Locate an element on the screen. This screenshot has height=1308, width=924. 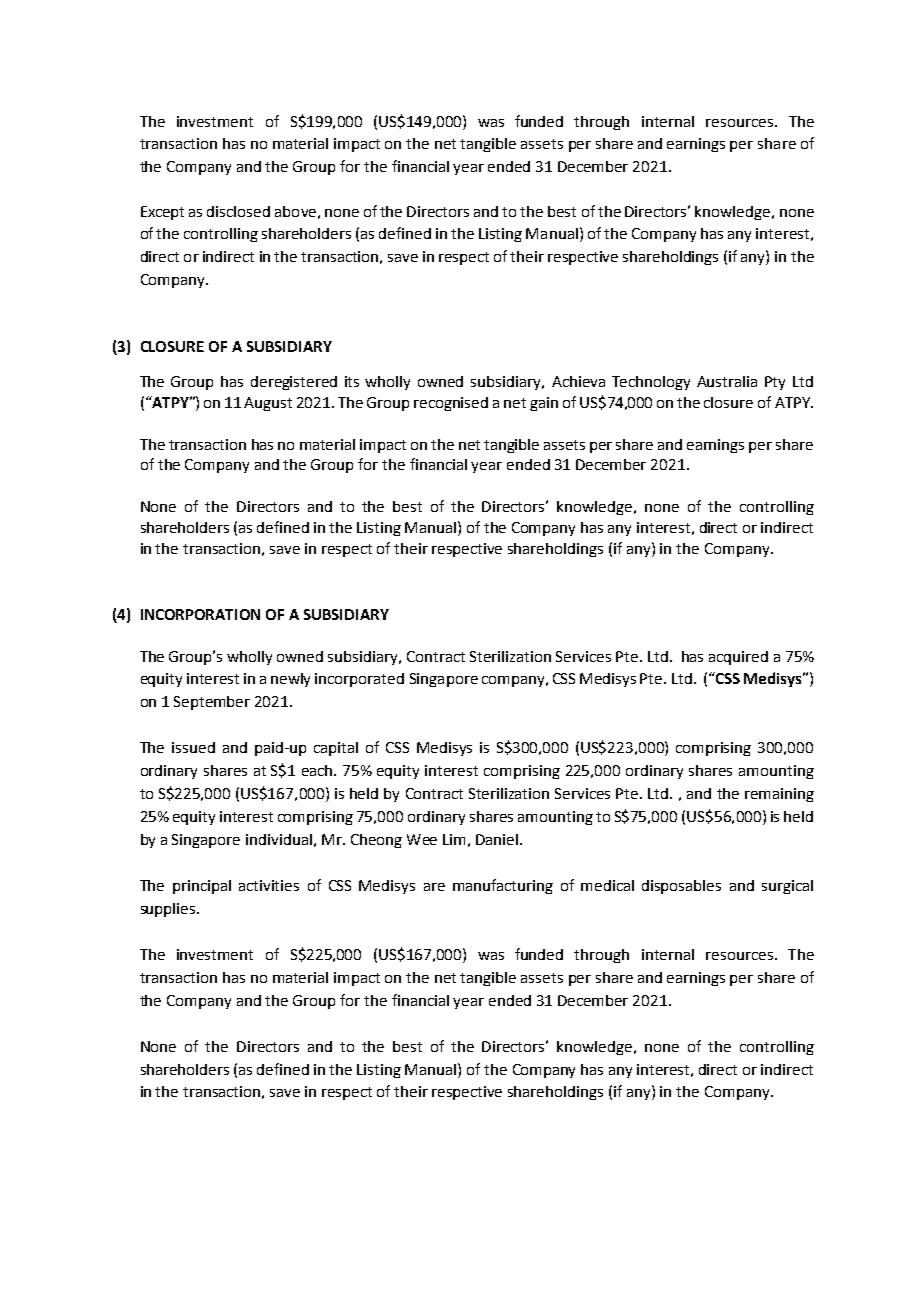
August is located at coordinates (268, 404).
